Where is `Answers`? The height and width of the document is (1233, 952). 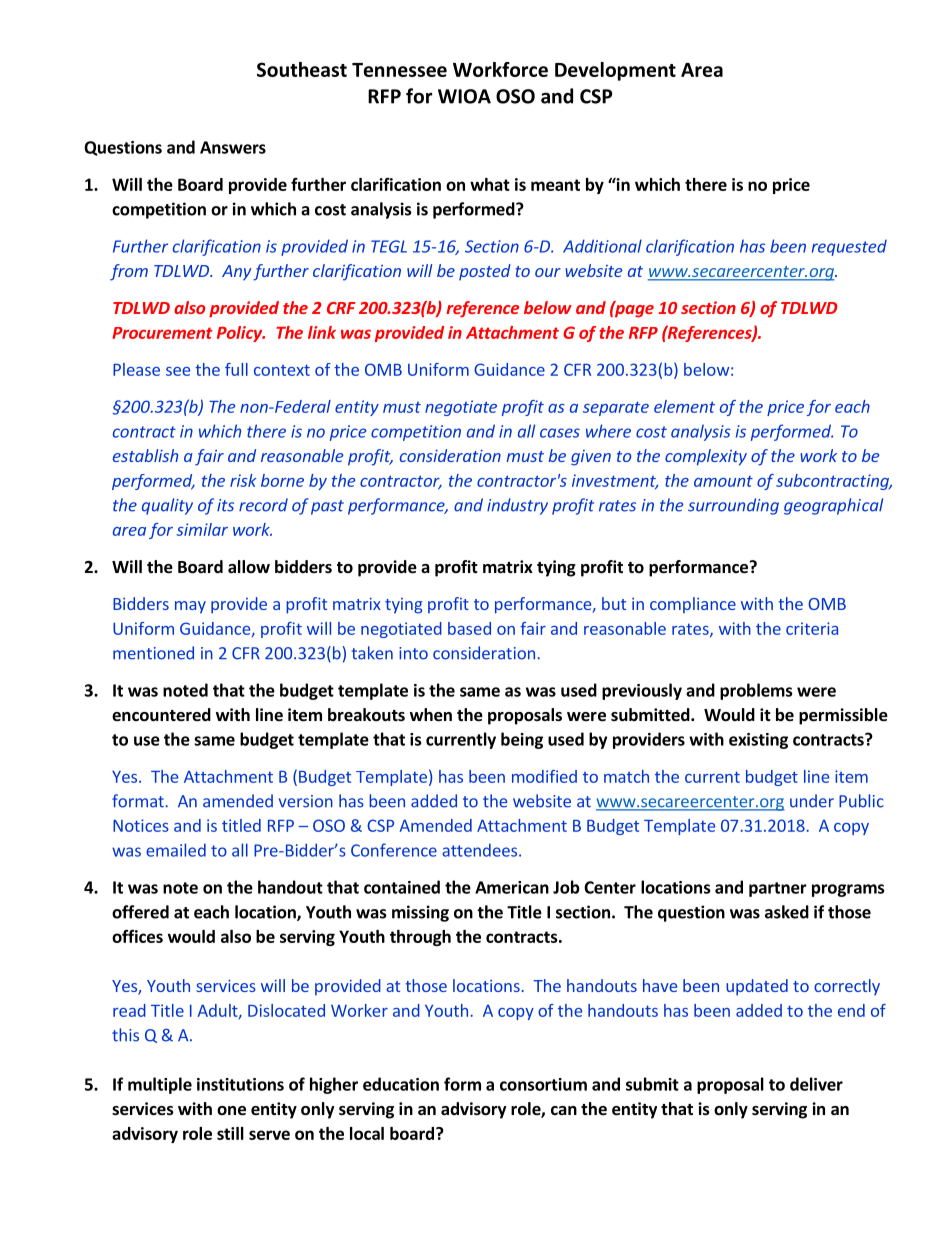
Answers is located at coordinates (233, 147).
